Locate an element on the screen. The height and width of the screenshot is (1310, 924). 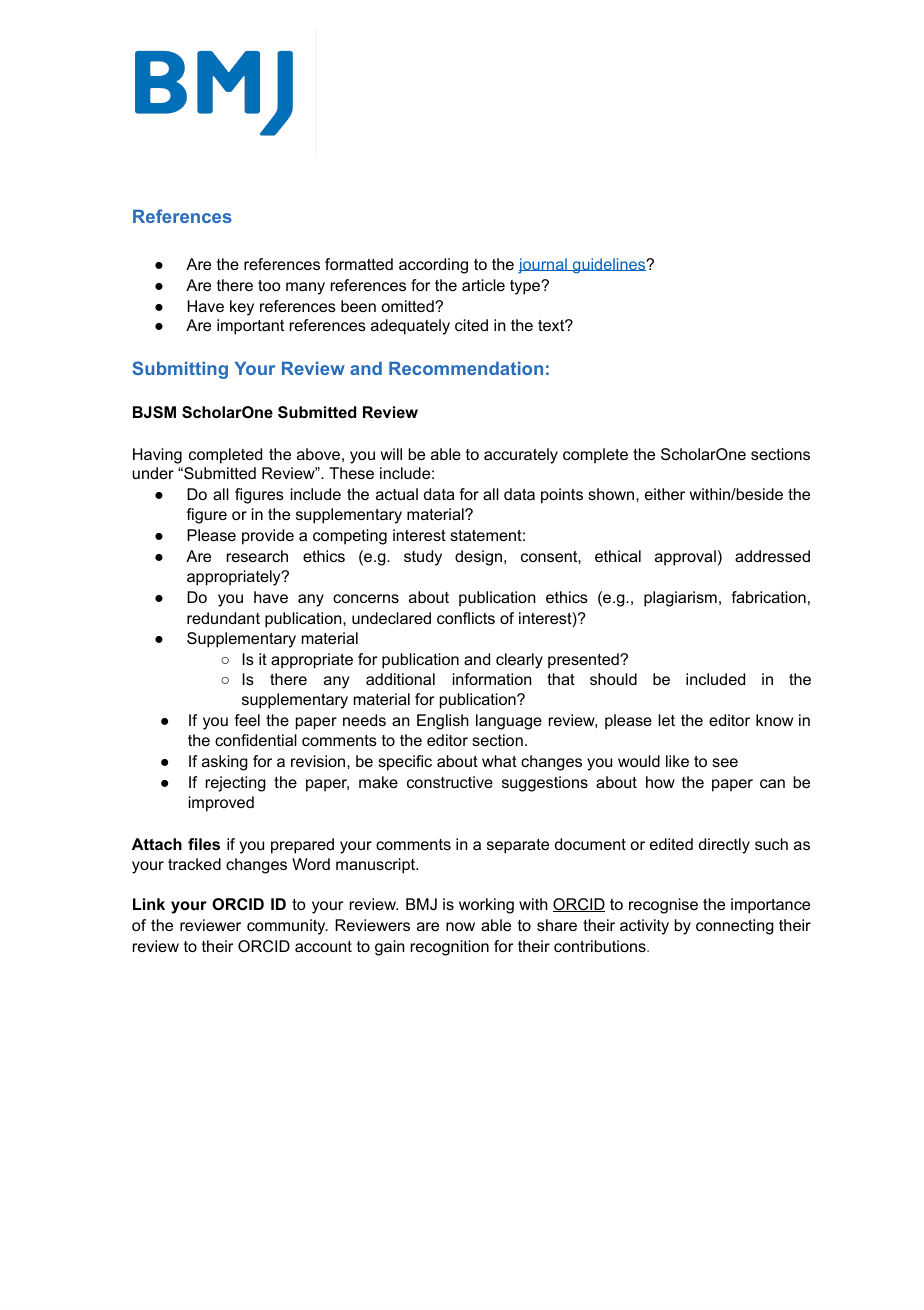
plagiarism is located at coordinates (680, 599).
